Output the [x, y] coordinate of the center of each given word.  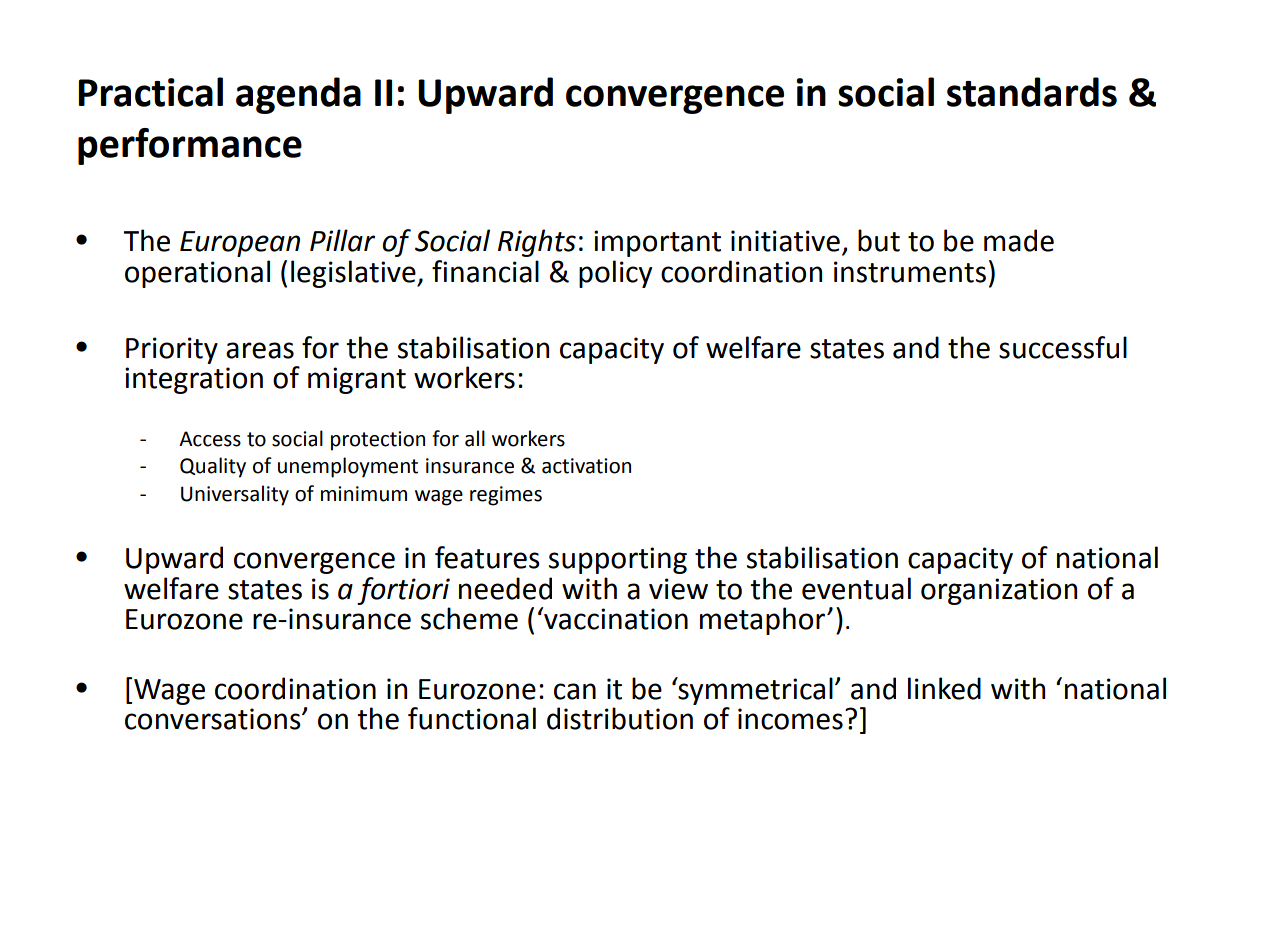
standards [1032, 92]
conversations [214, 719]
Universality [235, 495]
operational [197, 274]
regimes [506, 496]
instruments [910, 272]
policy [615, 274]
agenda [298, 95]
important [657, 243]
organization [999, 591]
